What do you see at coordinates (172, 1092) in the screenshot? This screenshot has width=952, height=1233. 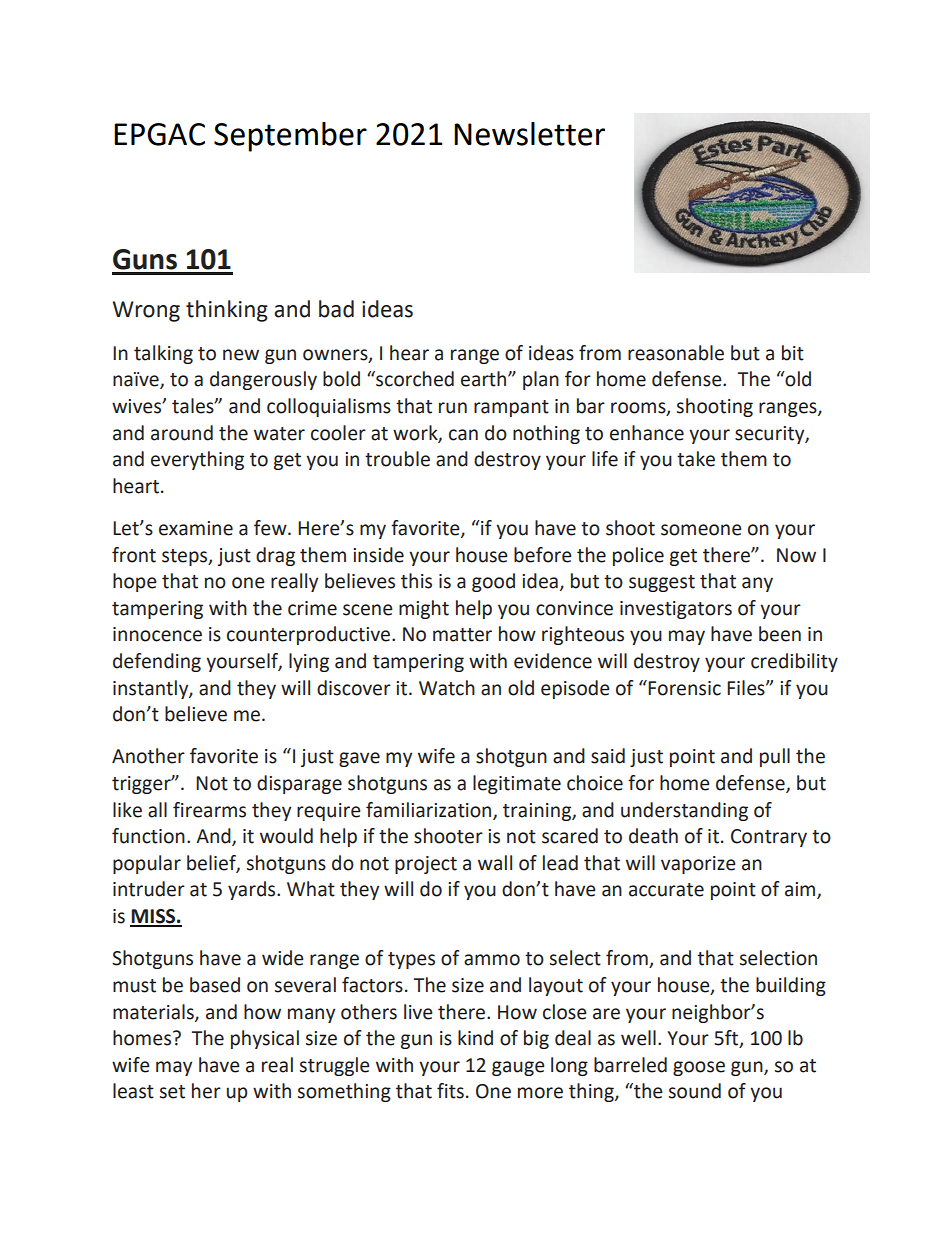 I see `set` at bounding box center [172, 1092].
